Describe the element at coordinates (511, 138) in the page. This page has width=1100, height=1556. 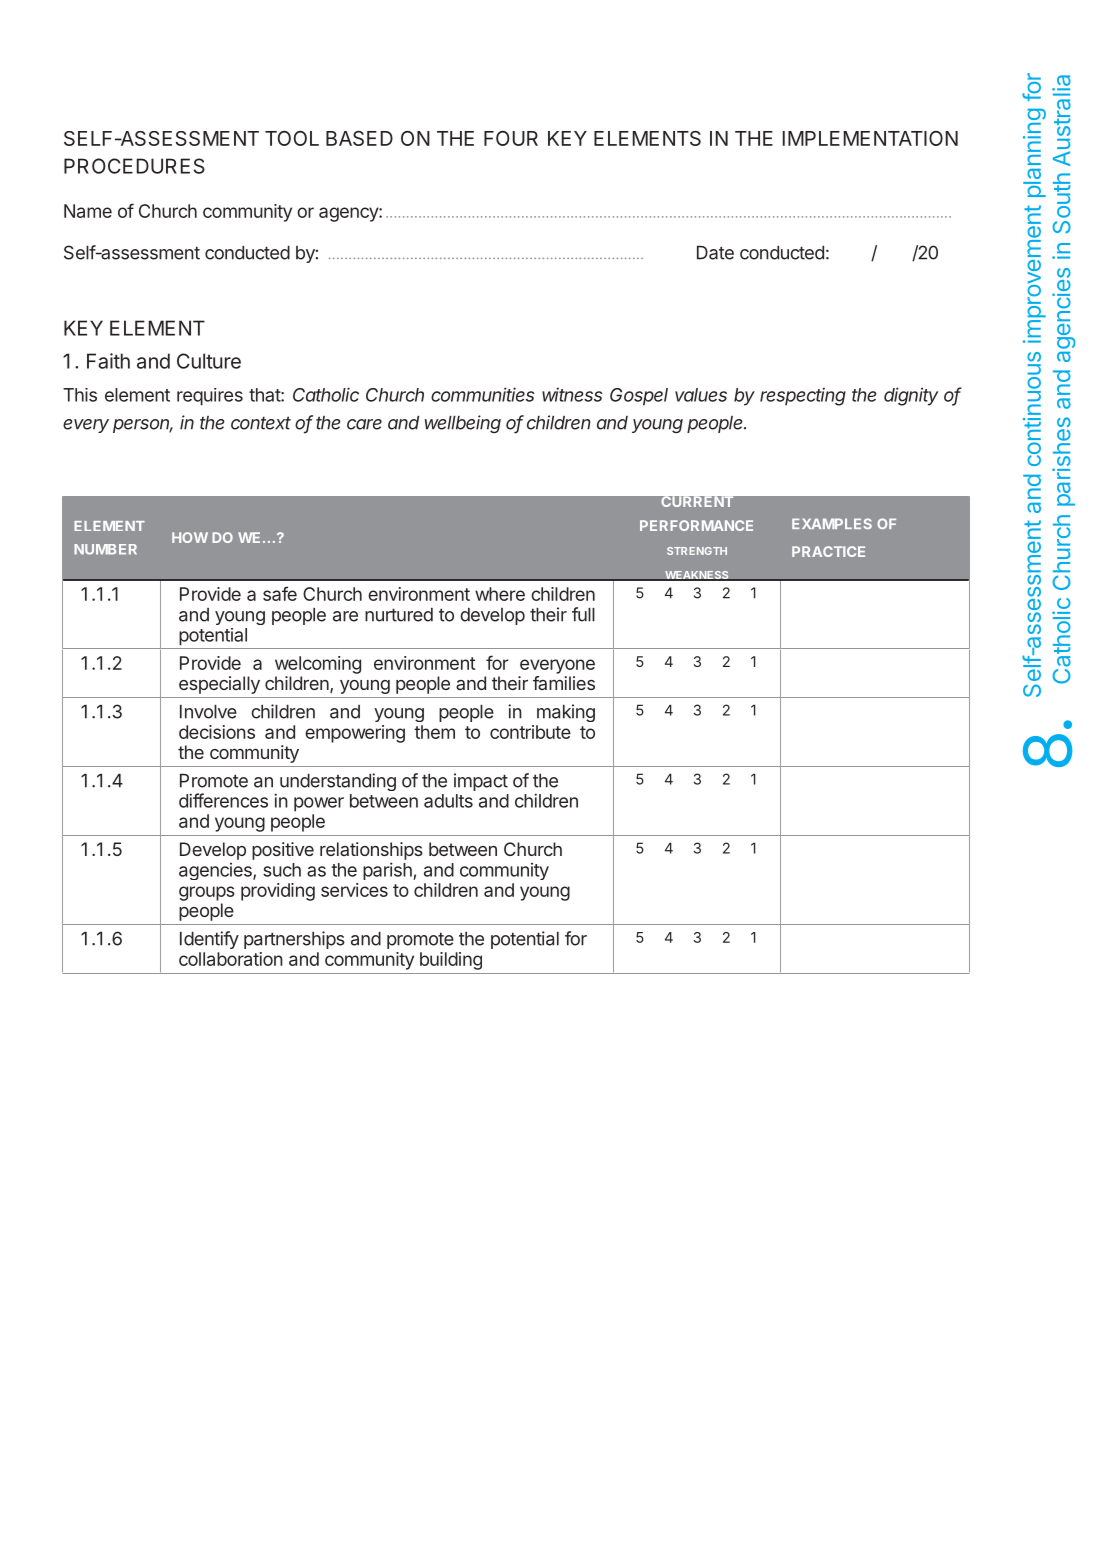
I see `FOUR` at that location.
